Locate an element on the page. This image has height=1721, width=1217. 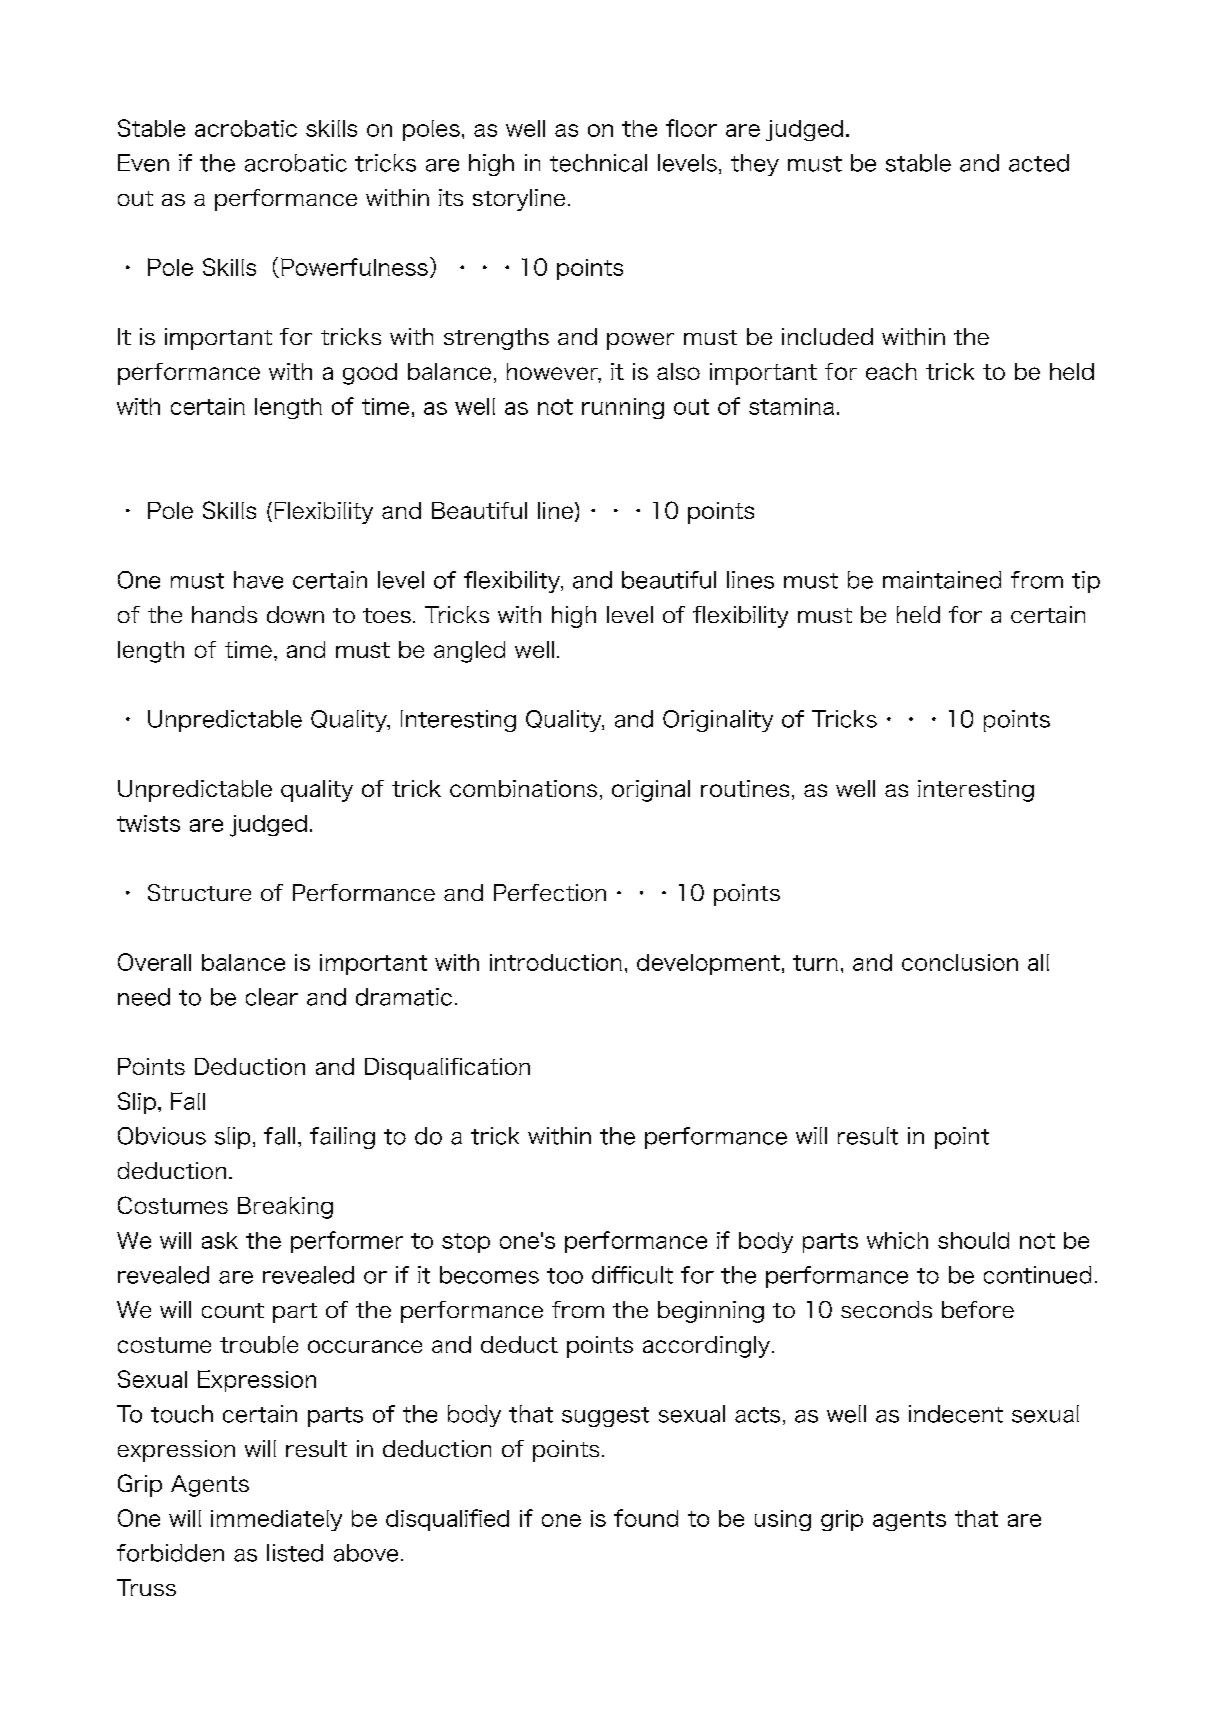
technical is located at coordinates (598, 163).
